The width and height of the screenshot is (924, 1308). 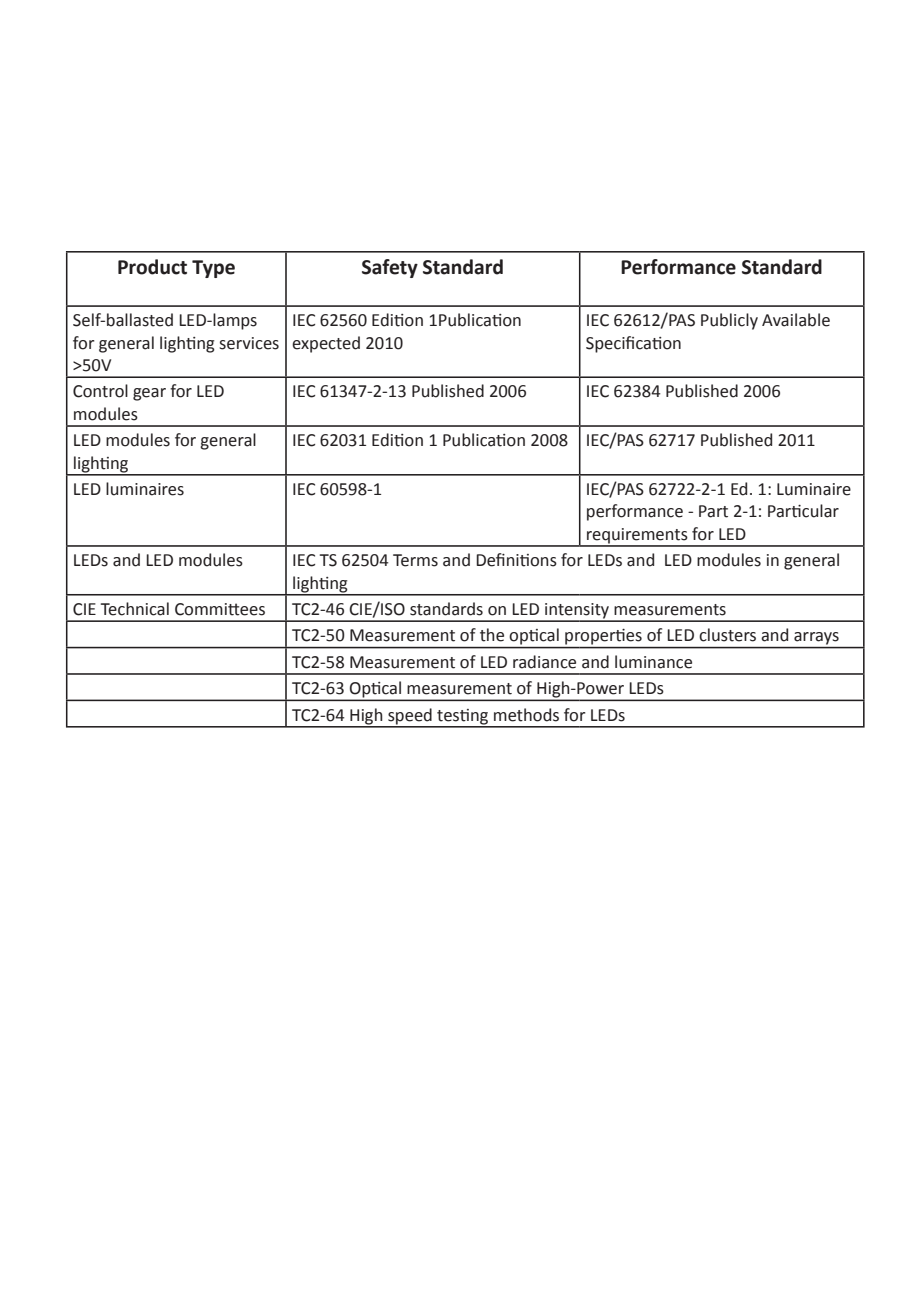 What do you see at coordinates (213, 269) in the screenshot?
I see `Type` at bounding box center [213, 269].
